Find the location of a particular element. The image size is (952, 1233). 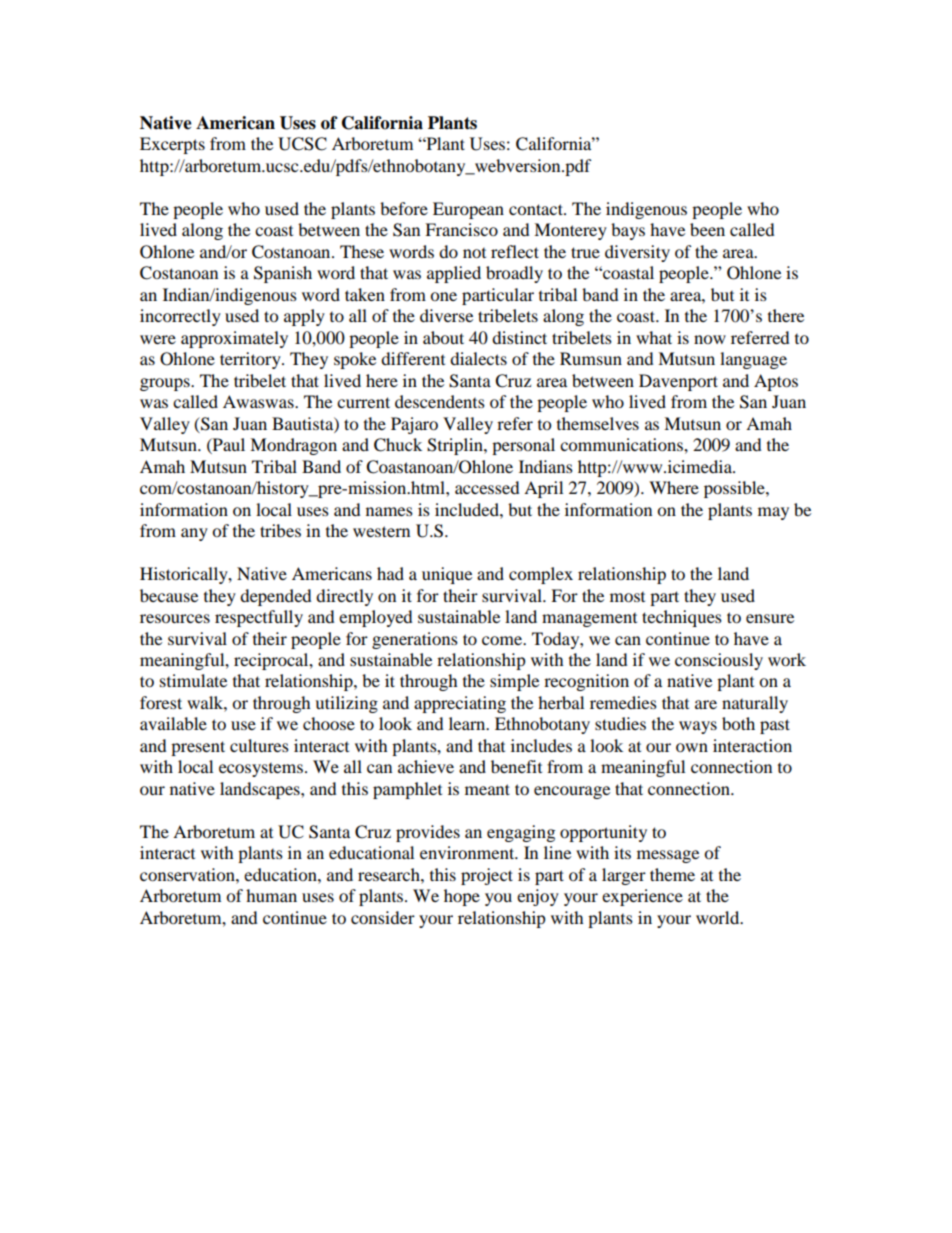

groups is located at coordinates (166, 384).
